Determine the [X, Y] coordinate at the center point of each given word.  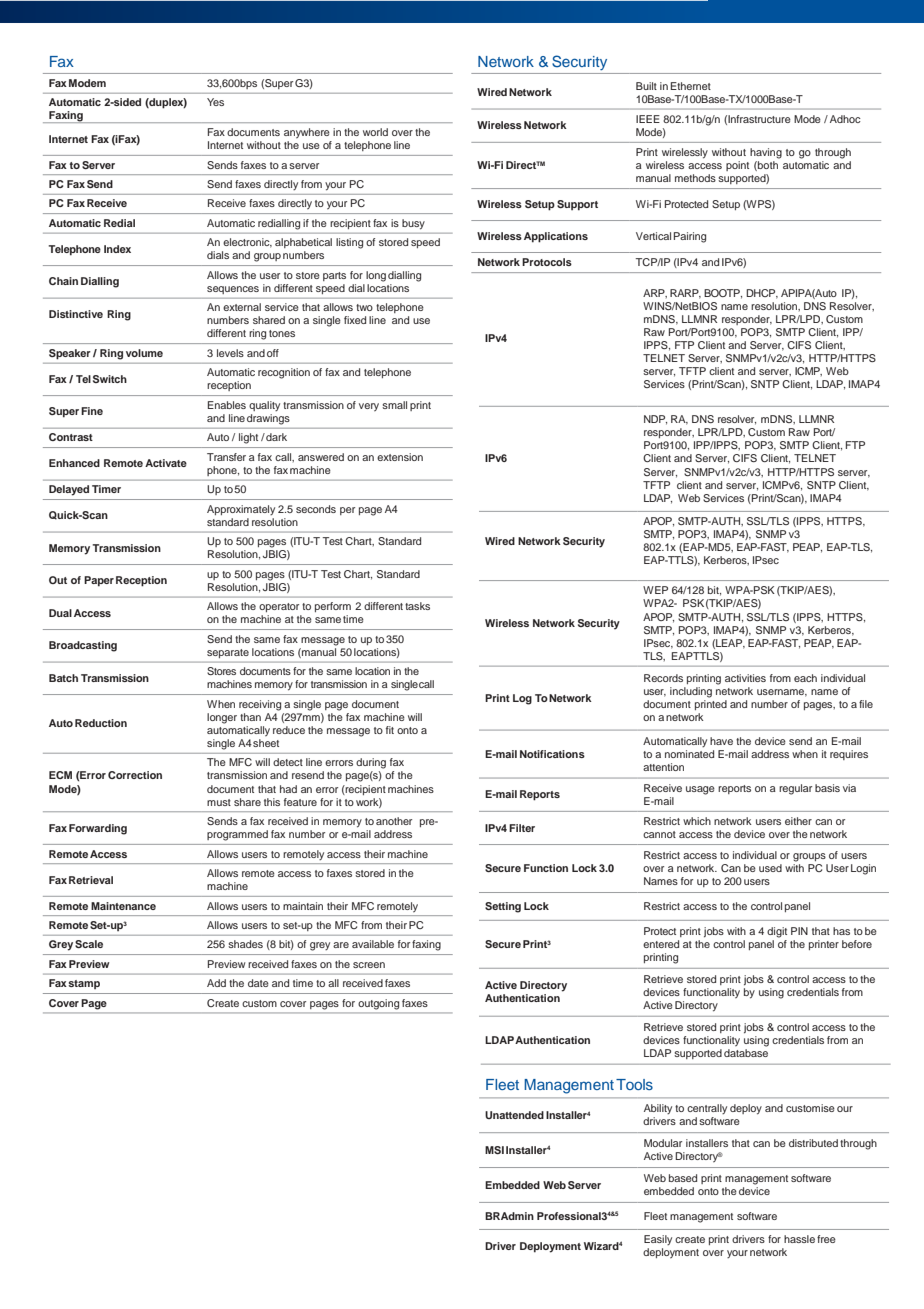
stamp [84, 984]
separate [228, 653]
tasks [417, 606]
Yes [215, 102]
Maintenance [123, 906]
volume [144, 353]
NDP [655, 420]
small [394, 405]
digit [777, 932]
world [375, 132]
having [766, 153]
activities [745, 678]
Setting [503, 907]
